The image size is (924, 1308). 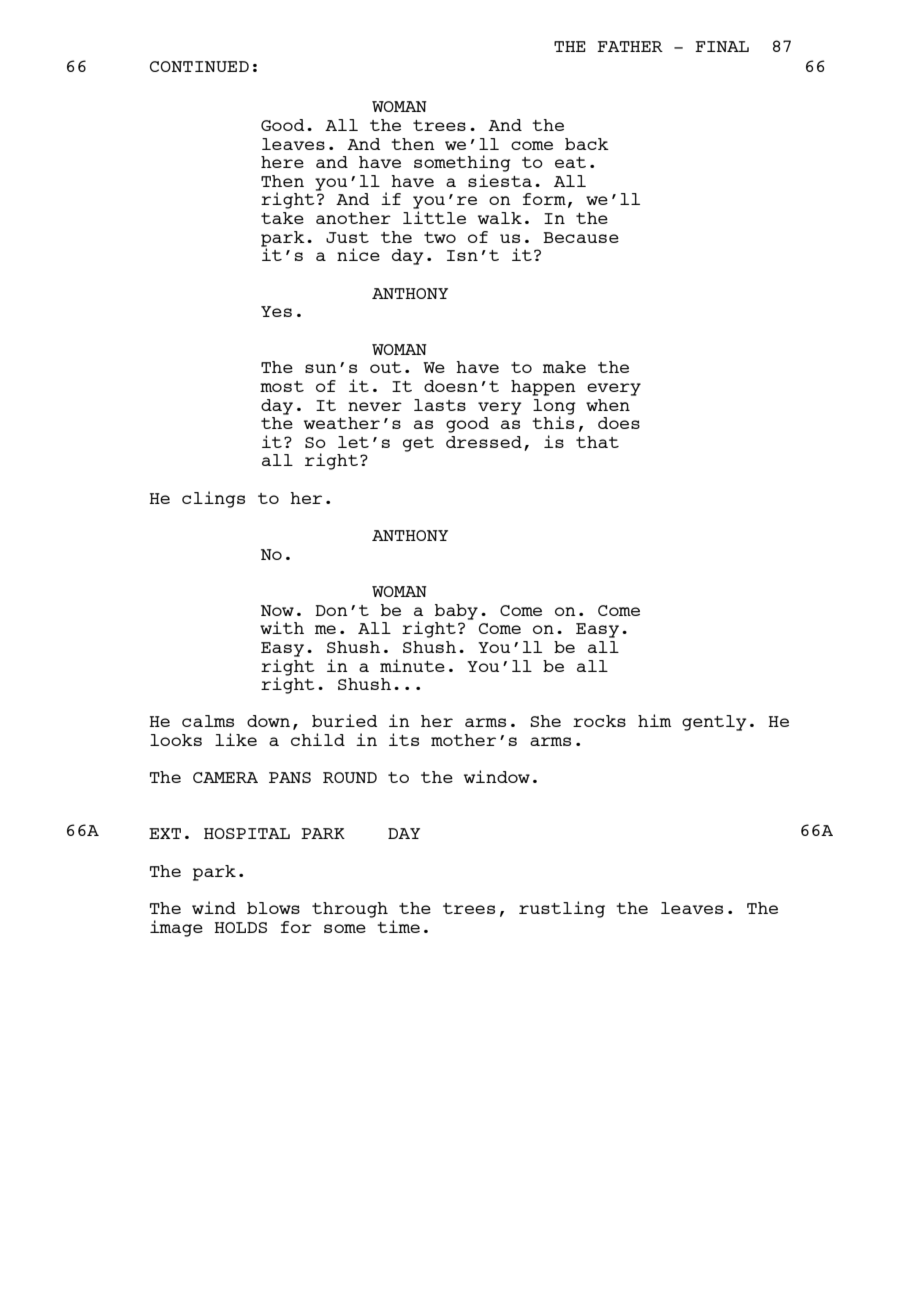 I want to click on siesta, so click(x=500, y=180).
